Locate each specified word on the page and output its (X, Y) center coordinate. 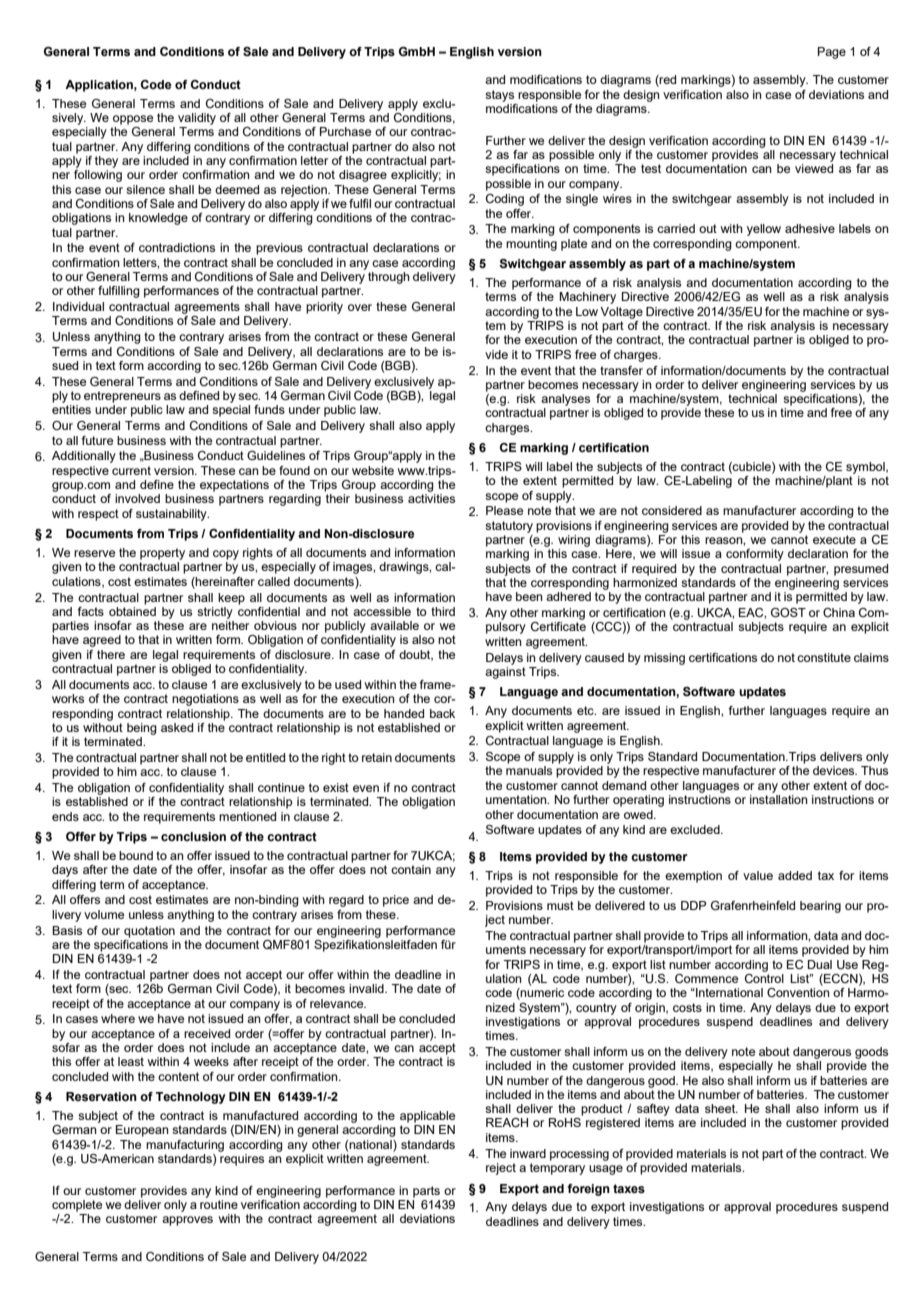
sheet (721, 1108)
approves (187, 1221)
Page (832, 53)
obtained (132, 611)
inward (528, 1153)
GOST (788, 612)
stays (499, 96)
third (443, 611)
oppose (133, 120)
